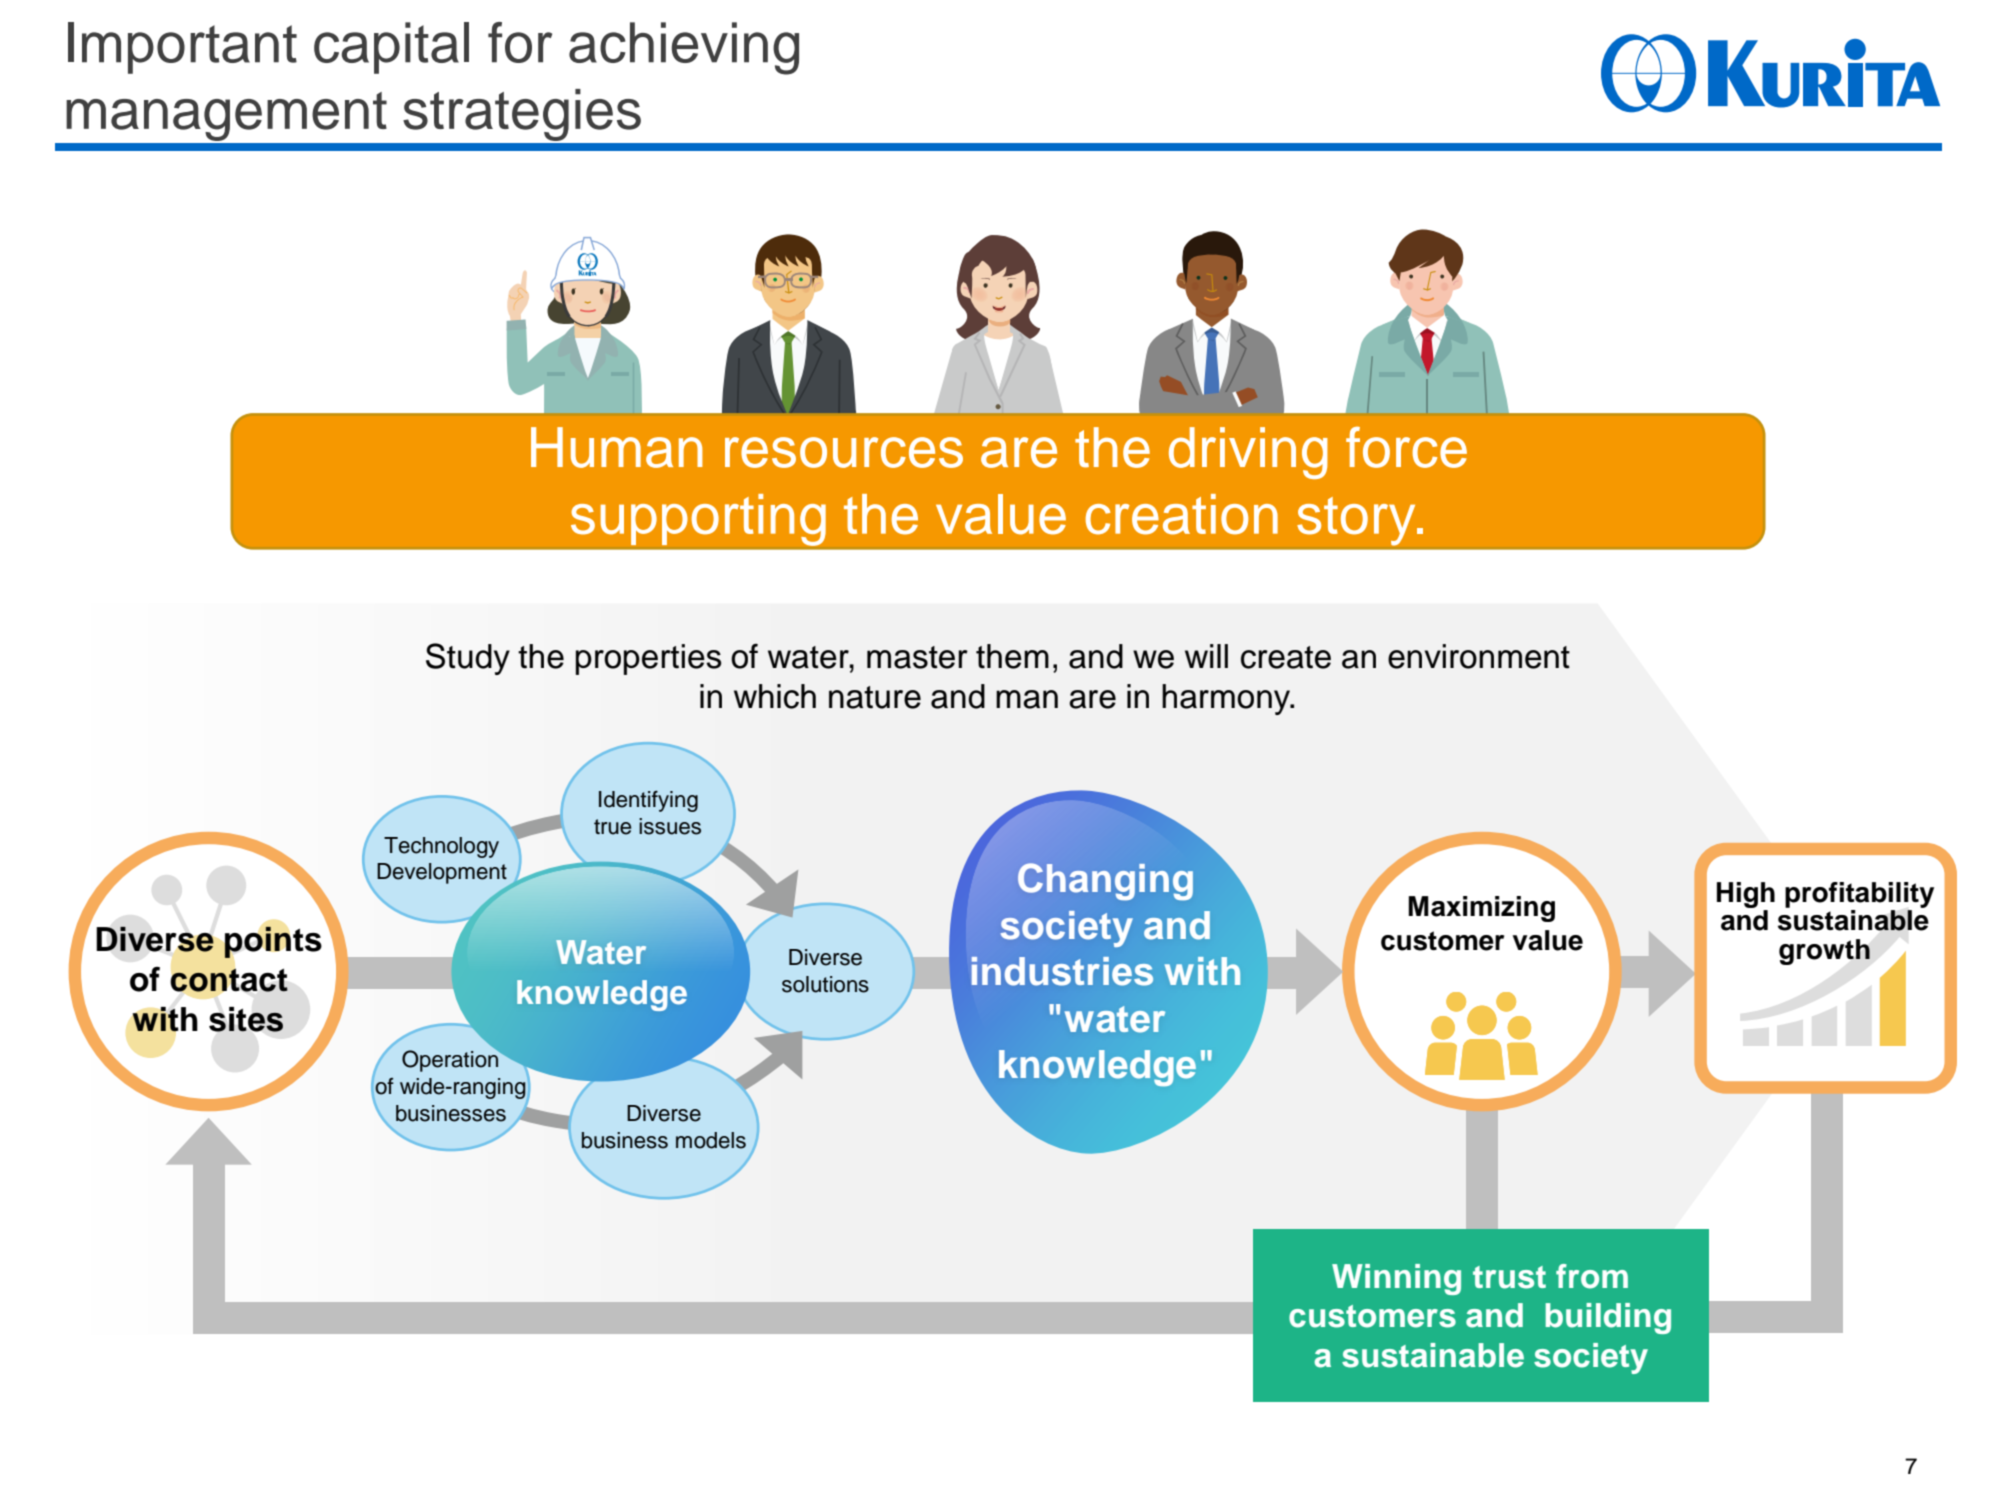  I want to click on High, so click(1746, 896).
